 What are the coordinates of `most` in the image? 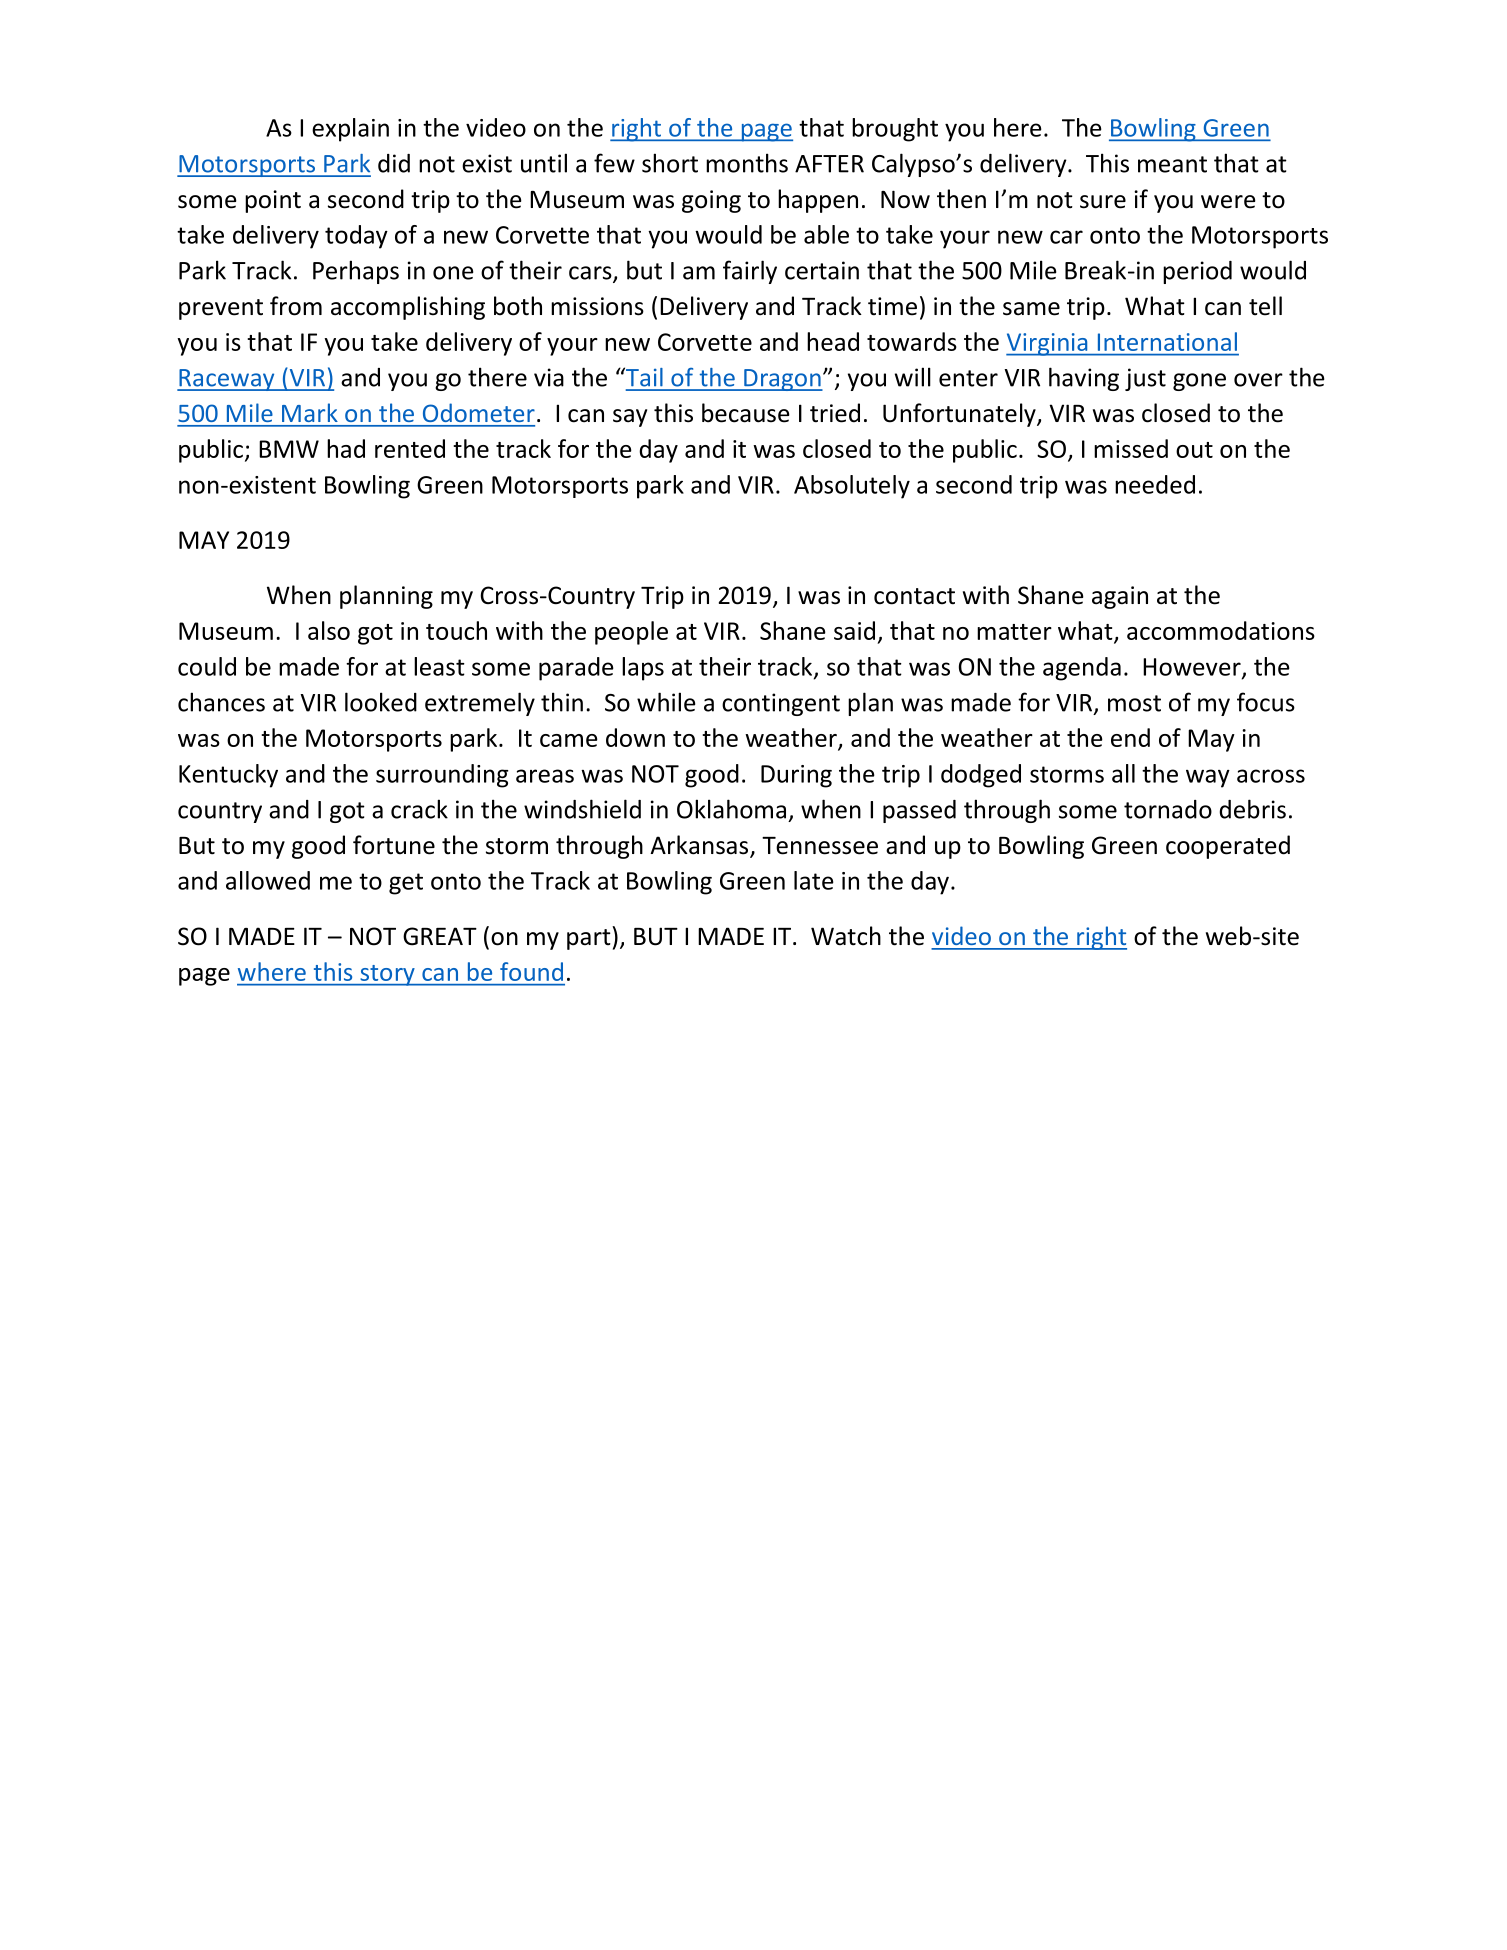 It's located at (1134, 703).
